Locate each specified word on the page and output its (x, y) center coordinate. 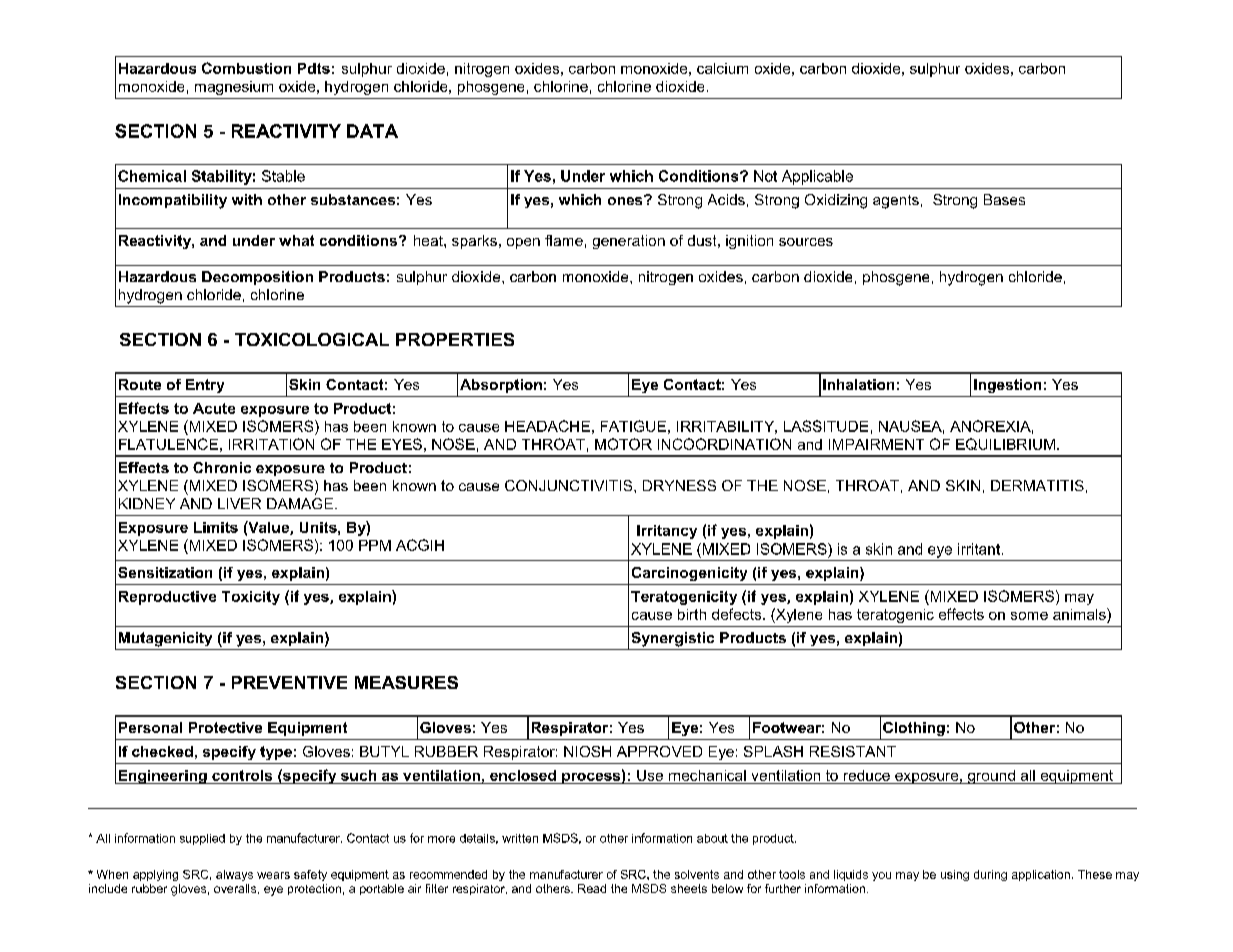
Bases (1004, 199)
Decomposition (257, 278)
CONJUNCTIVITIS (570, 485)
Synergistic (673, 639)
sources (806, 242)
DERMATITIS (1037, 485)
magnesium (234, 88)
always (234, 875)
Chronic (222, 467)
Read (592, 888)
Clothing (914, 729)
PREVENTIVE (289, 682)
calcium (722, 68)
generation (629, 242)
